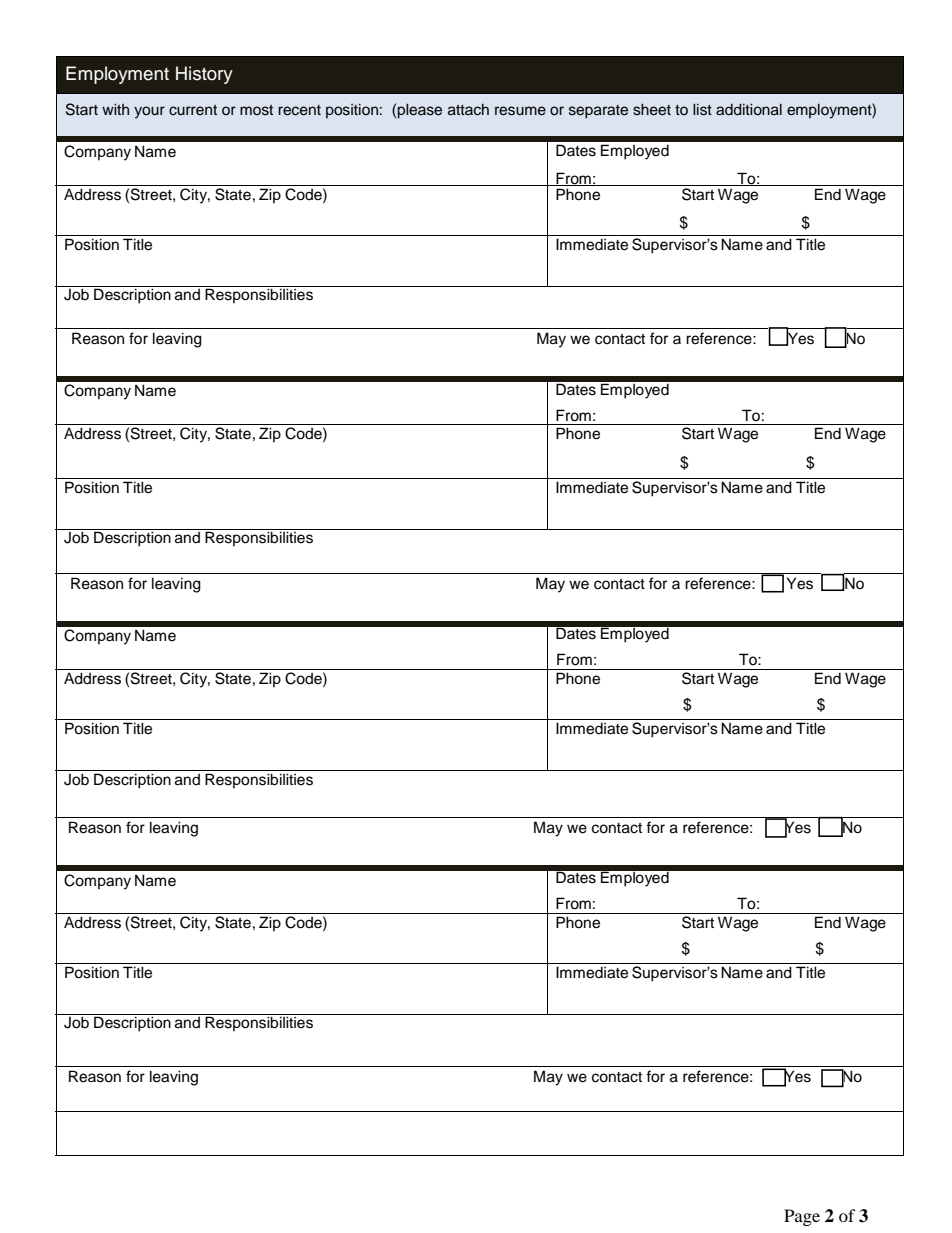  Describe the element at coordinates (802, 1217) in the screenshot. I see `Page` at that location.
